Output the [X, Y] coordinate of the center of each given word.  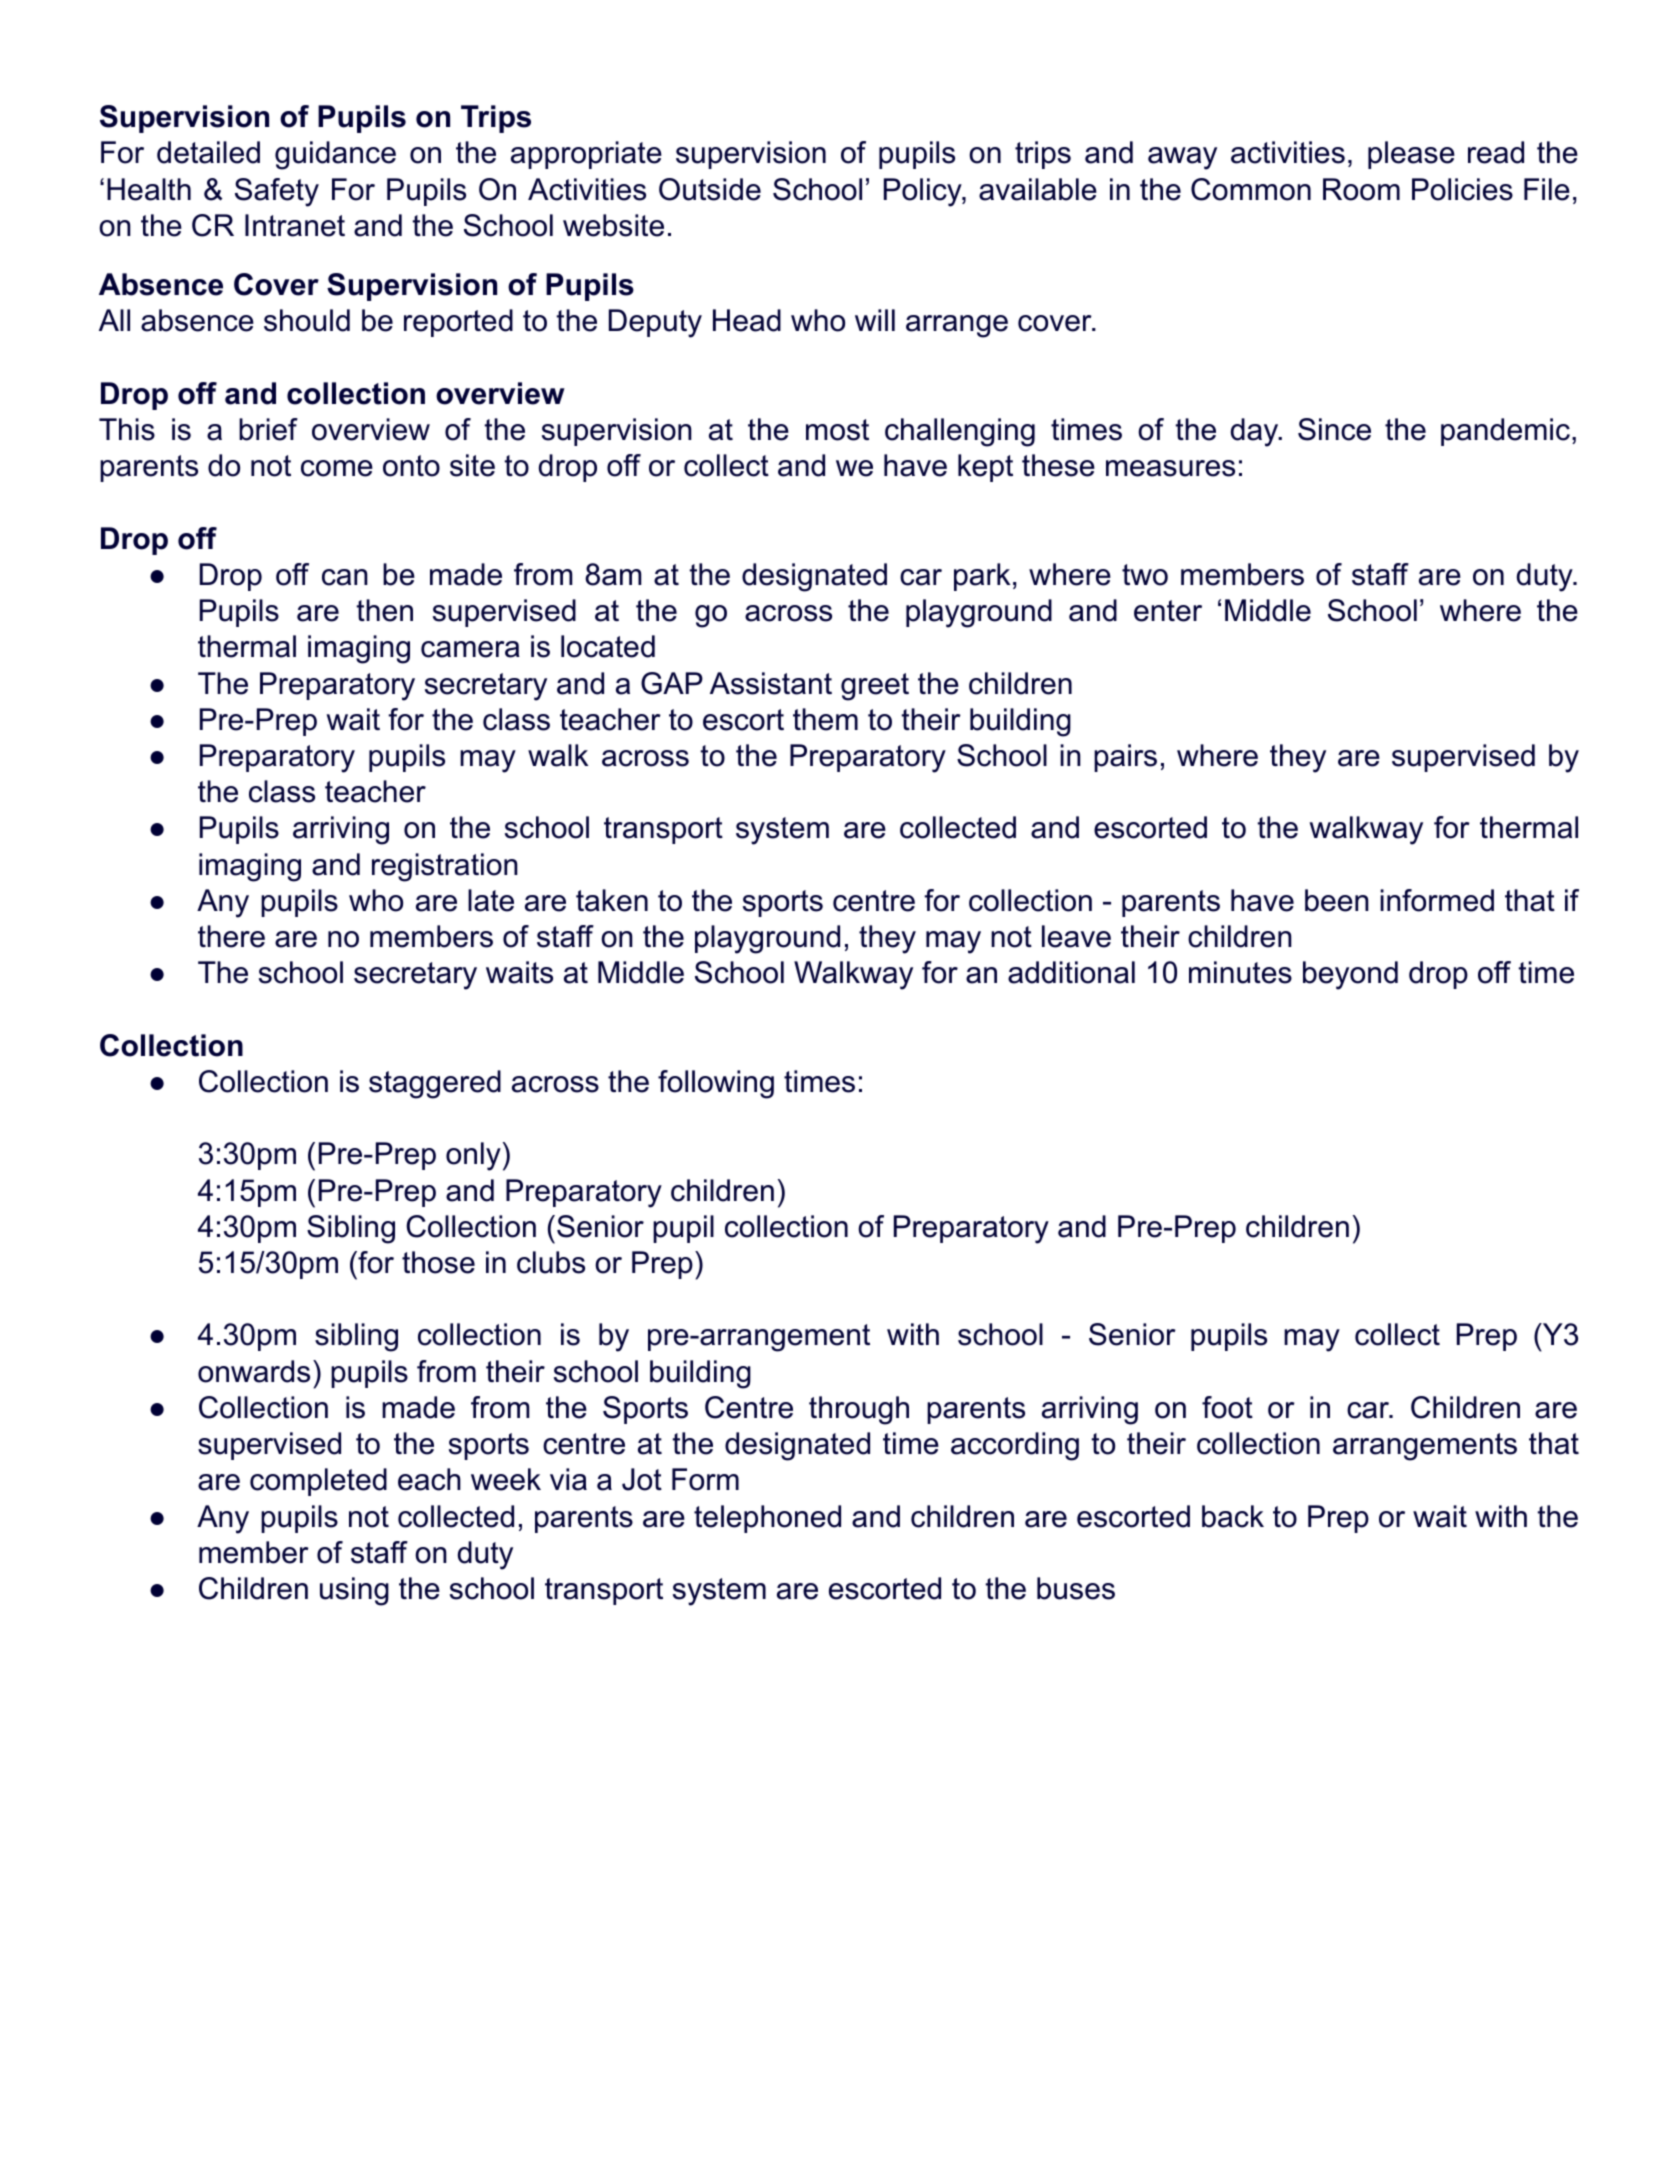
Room [1361, 189]
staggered [435, 1084]
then [384, 610]
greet [875, 687]
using [354, 1591]
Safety [277, 192]
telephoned [767, 1519]
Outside [710, 189]
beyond [1350, 975]
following [716, 1084]
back [1233, 1516]
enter [1168, 611]
